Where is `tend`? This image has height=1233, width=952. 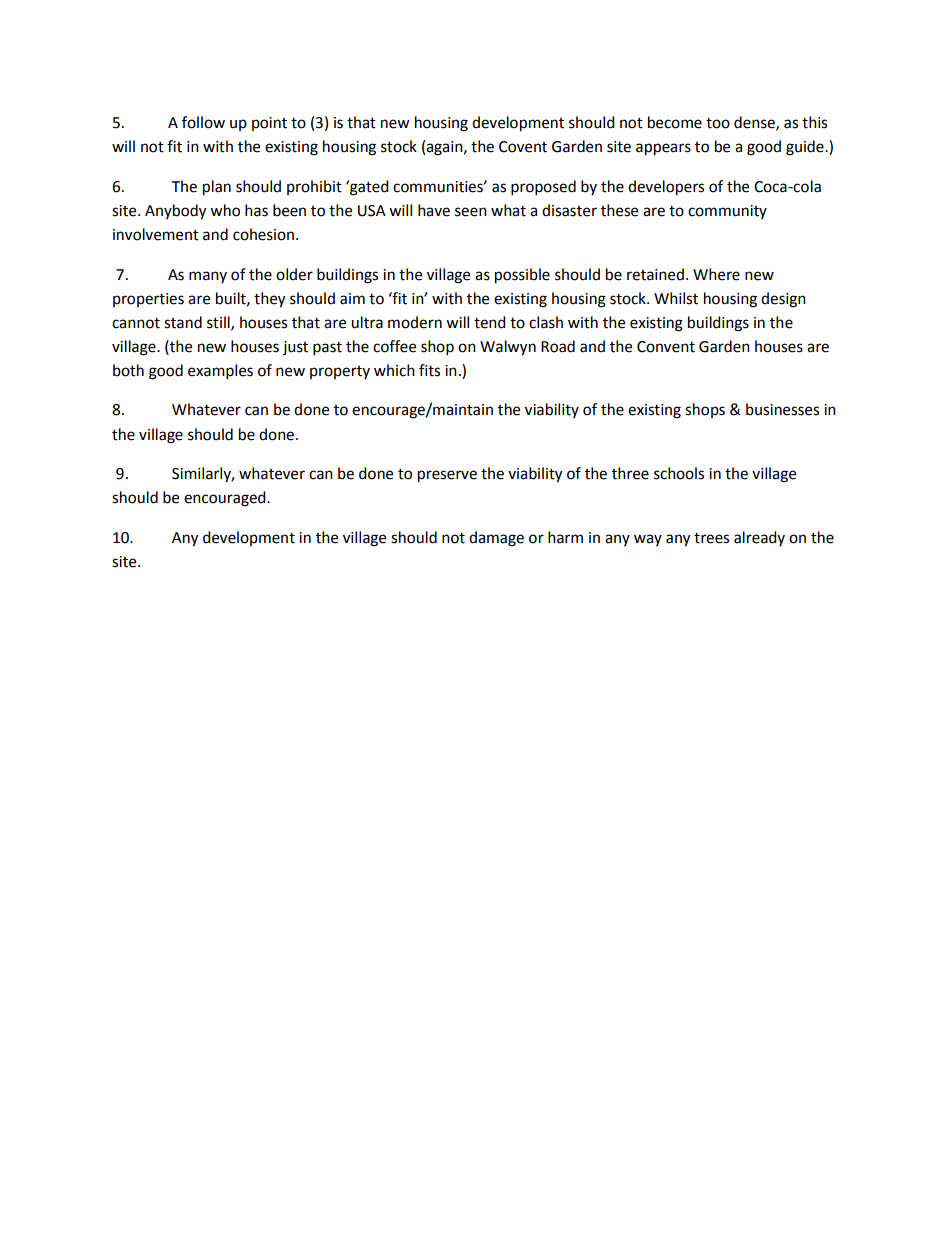 tend is located at coordinates (490, 322).
